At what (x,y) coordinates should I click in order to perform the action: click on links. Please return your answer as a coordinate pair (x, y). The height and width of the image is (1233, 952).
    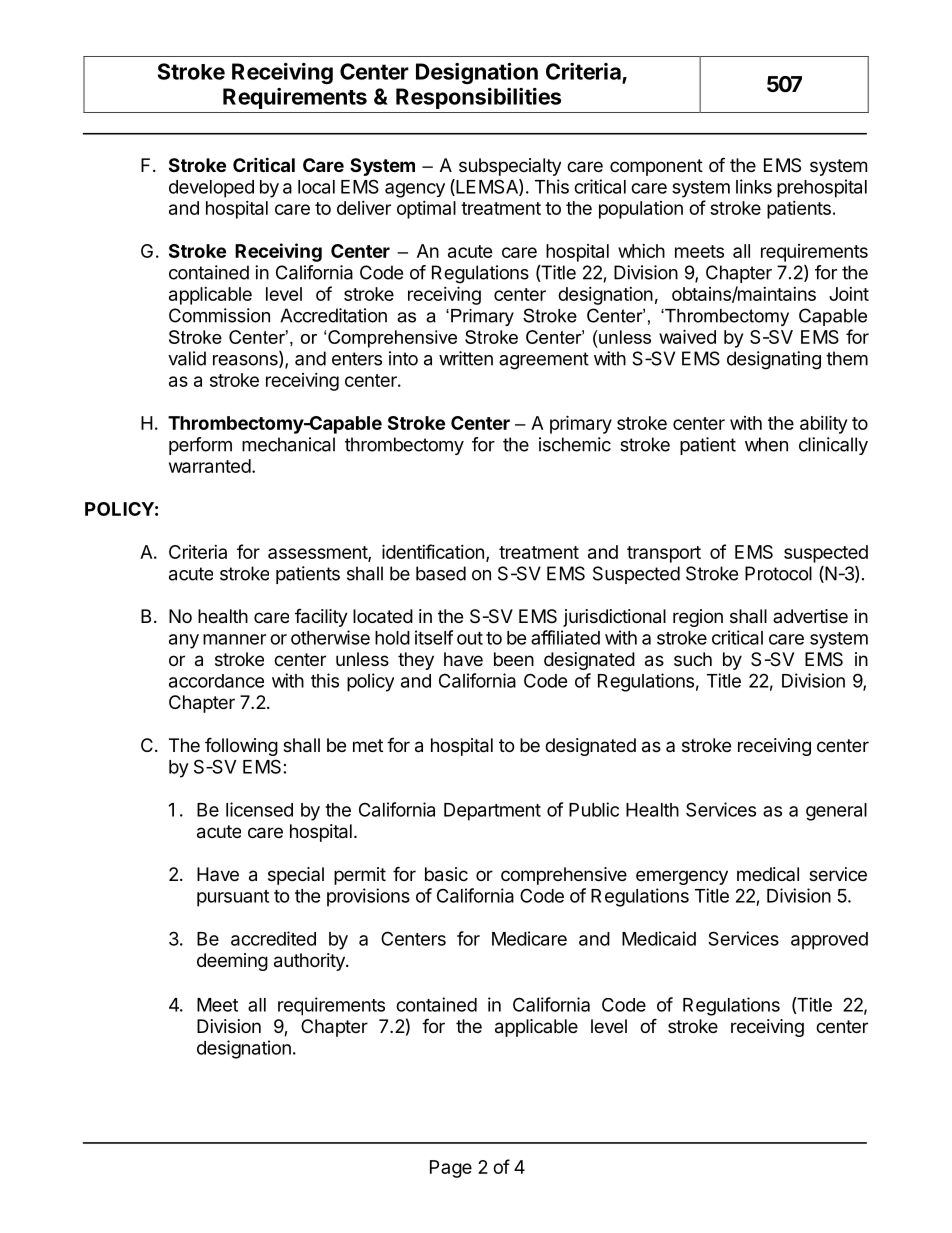
    Looking at the image, I should click on (754, 186).
